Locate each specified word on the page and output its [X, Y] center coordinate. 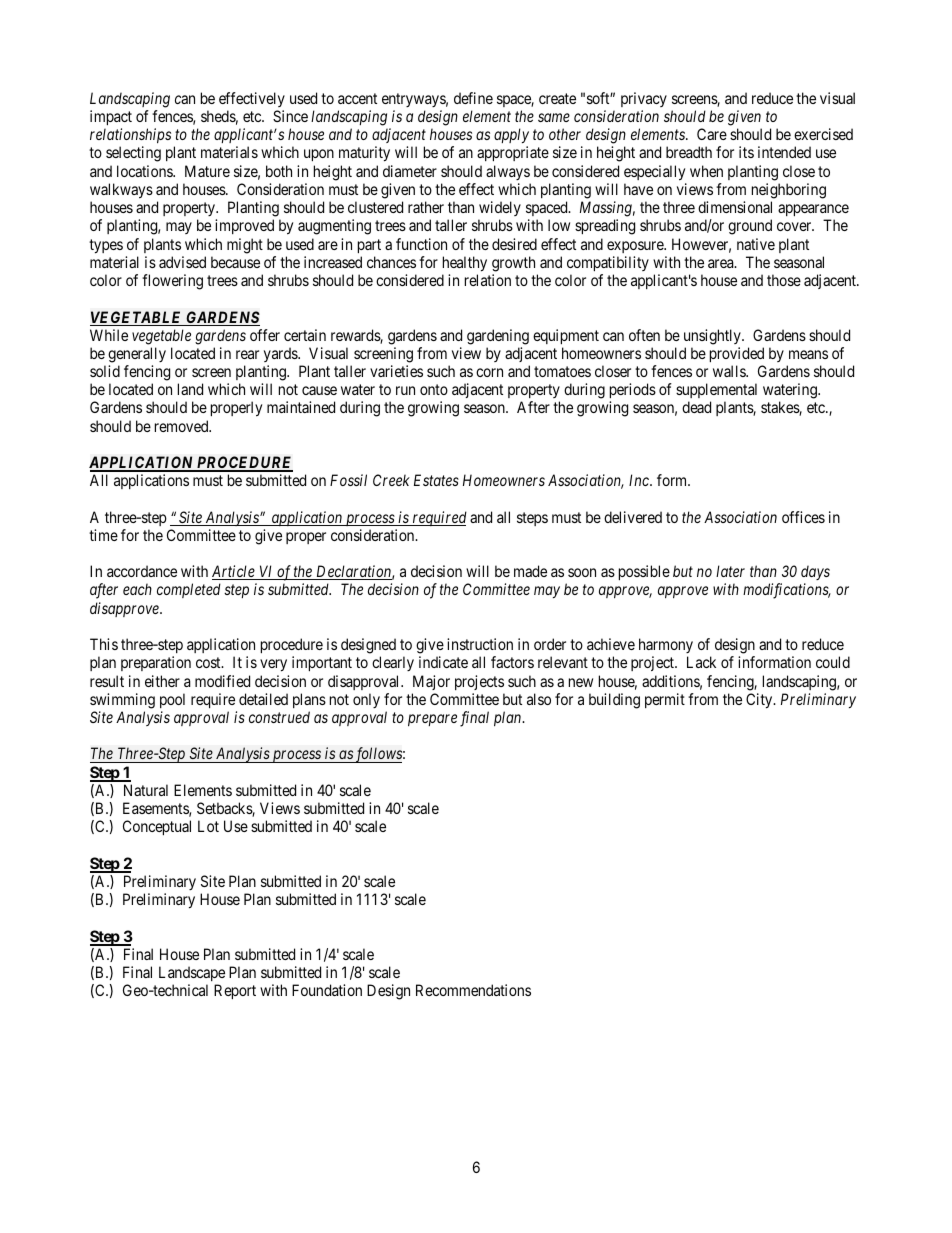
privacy [644, 99]
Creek [391, 480]
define [473, 98]
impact [111, 117]
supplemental [716, 392]
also [539, 699]
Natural [146, 790]
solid [105, 371]
